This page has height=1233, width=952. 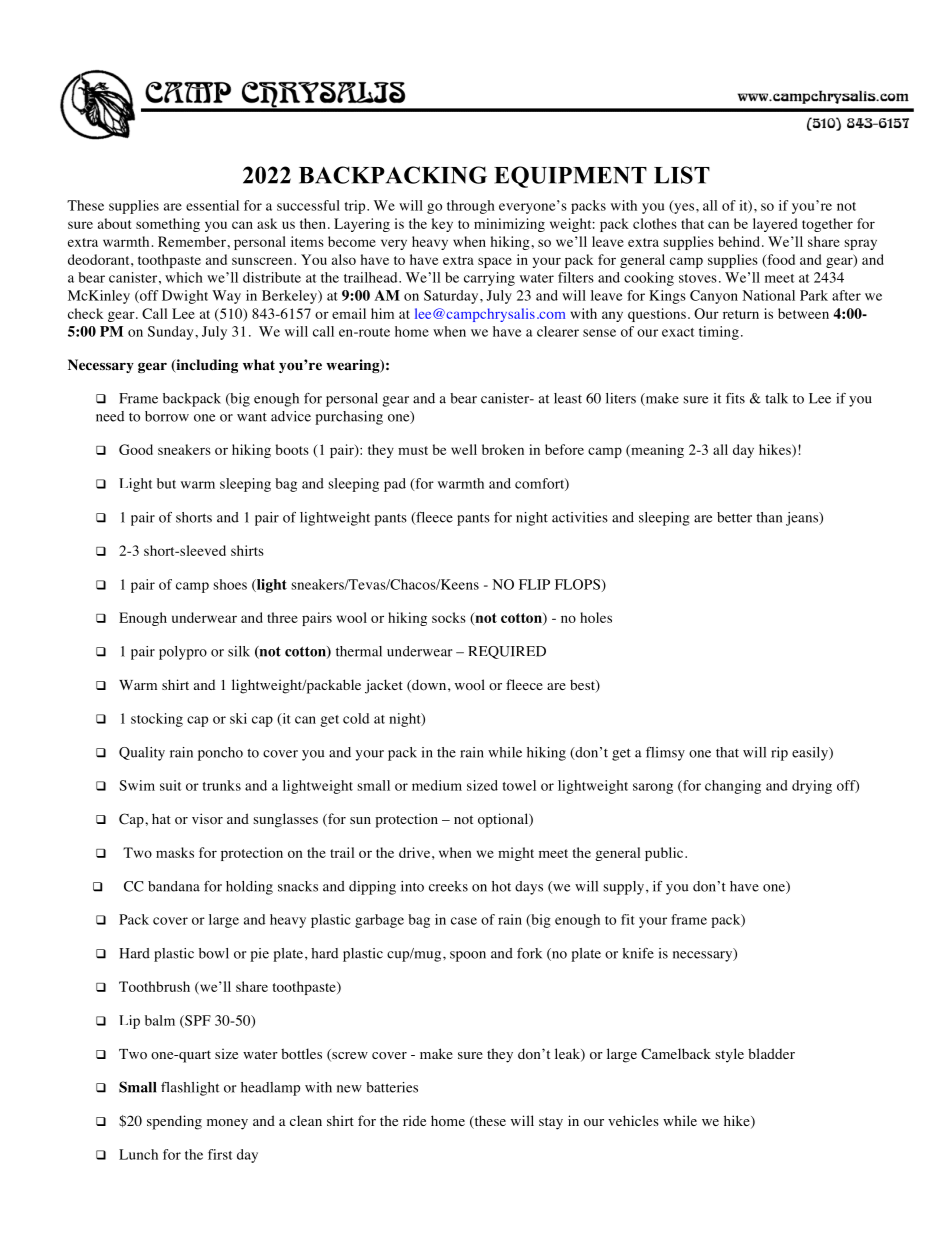 What do you see at coordinates (775, 225) in the page?
I see `layered` at bounding box center [775, 225].
